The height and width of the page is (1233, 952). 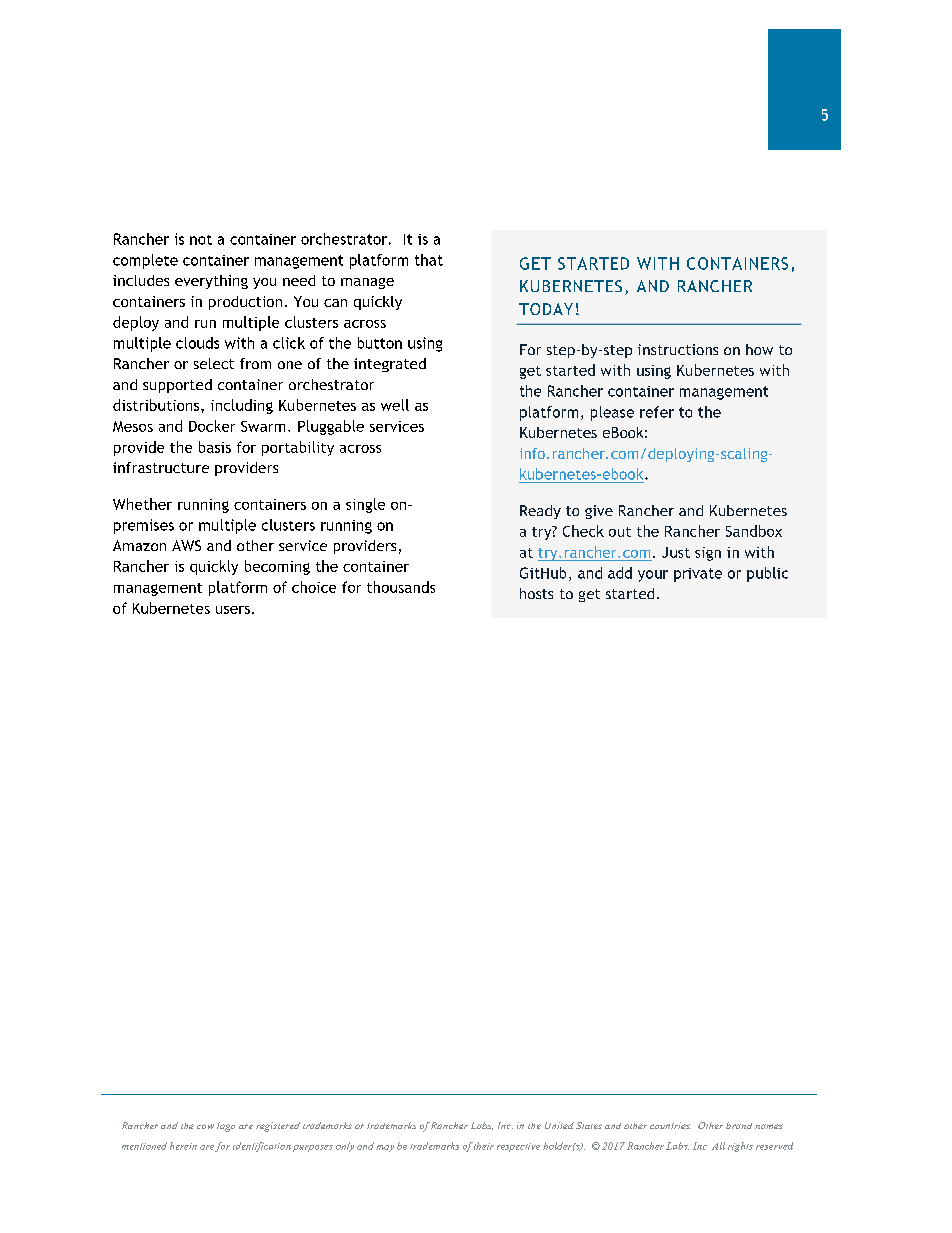 I want to click on thousands, so click(x=401, y=587).
